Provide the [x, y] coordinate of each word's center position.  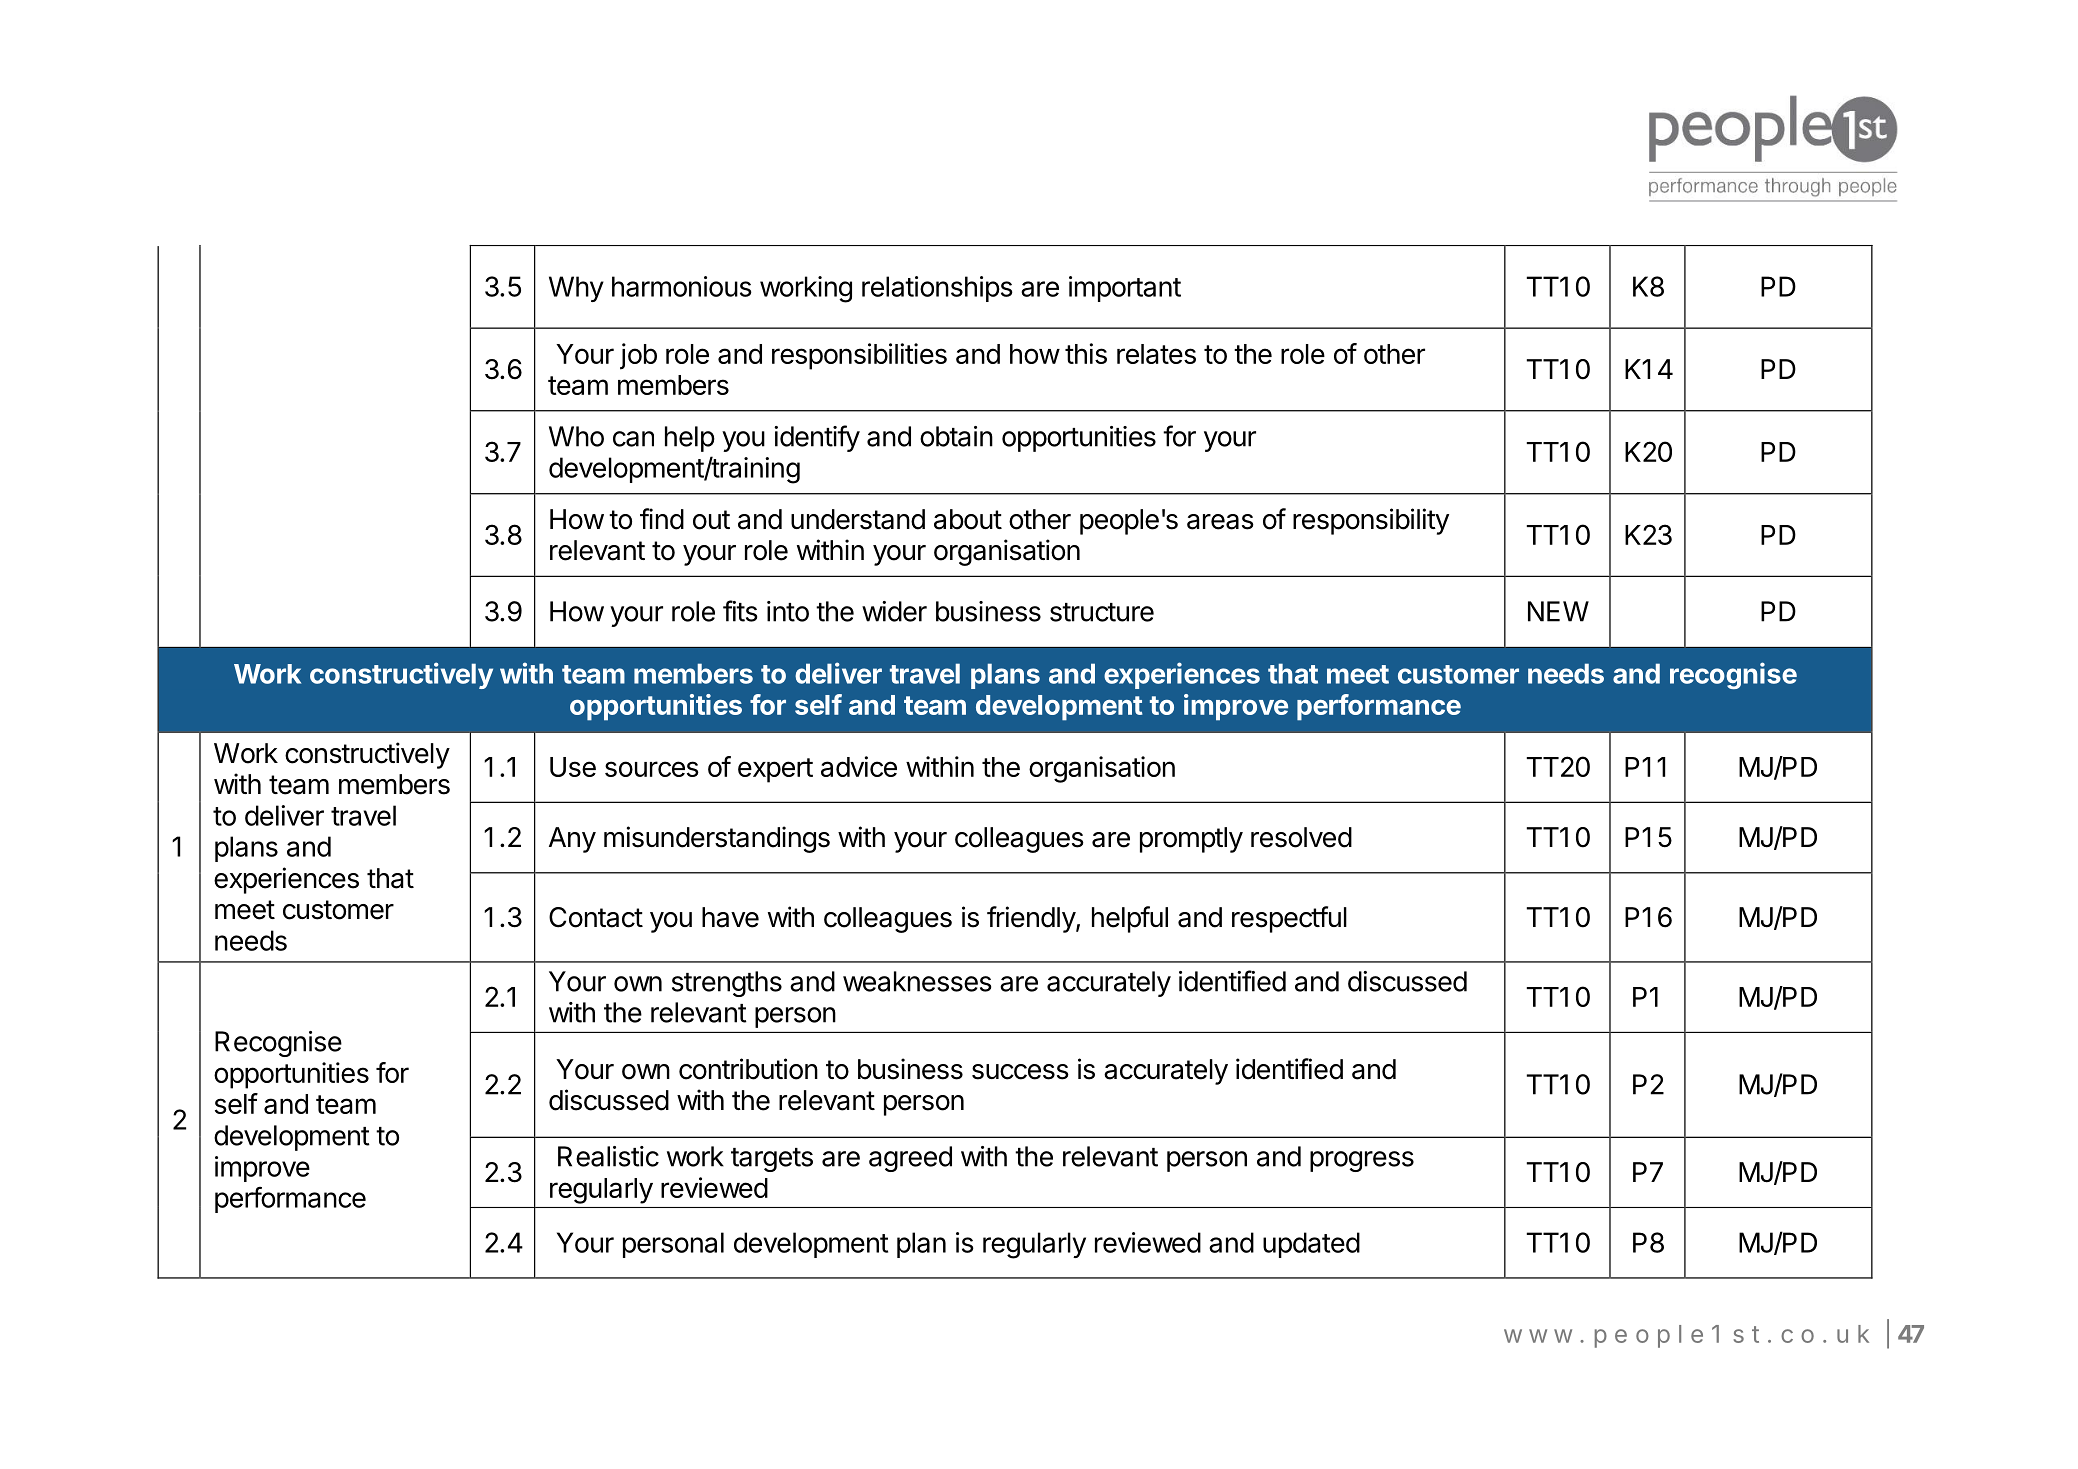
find [662, 519]
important [1125, 289]
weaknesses [917, 981]
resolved [1301, 837]
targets [772, 1160]
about [968, 519]
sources [652, 769]
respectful [1289, 919]
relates [1156, 354]
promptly [1191, 840]
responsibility [1371, 521]
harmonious [682, 286]
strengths [727, 984]
